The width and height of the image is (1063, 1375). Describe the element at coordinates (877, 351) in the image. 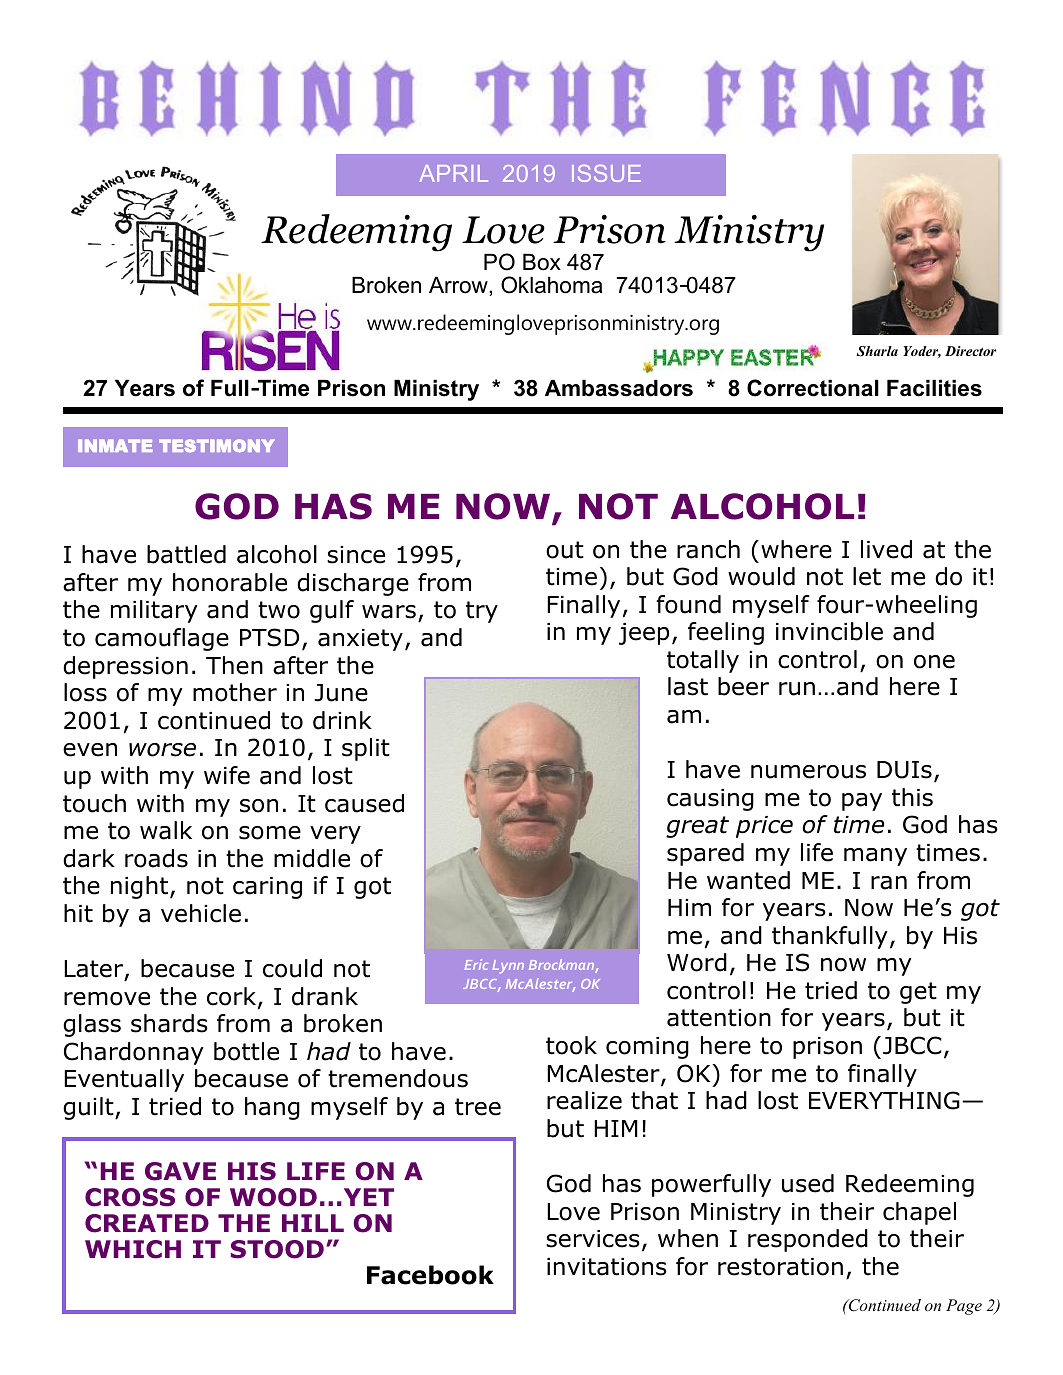

I see `Sharla` at that location.
